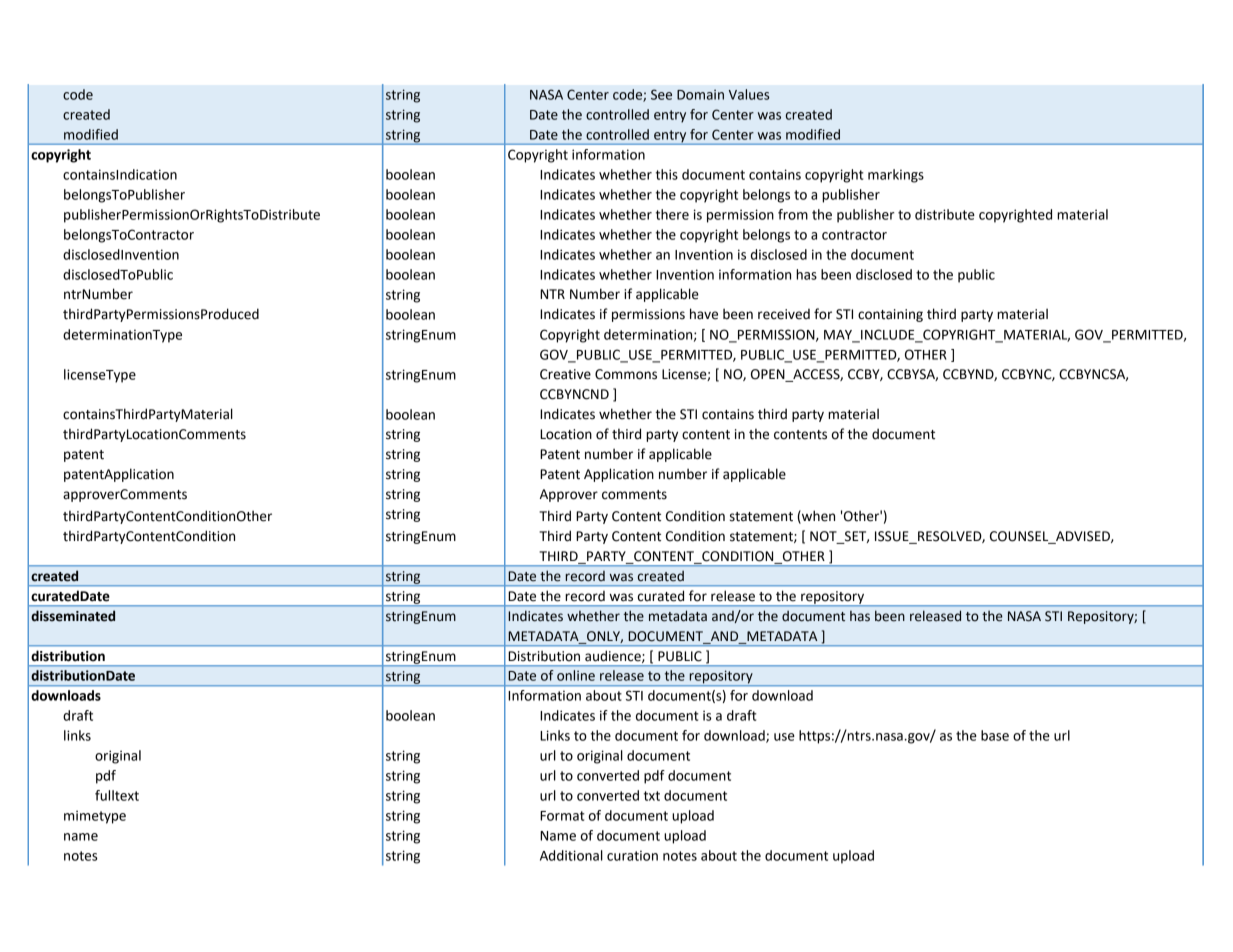 This document has height=952, width=1233. What do you see at coordinates (704, 314) in the document?
I see `have` at bounding box center [704, 314].
